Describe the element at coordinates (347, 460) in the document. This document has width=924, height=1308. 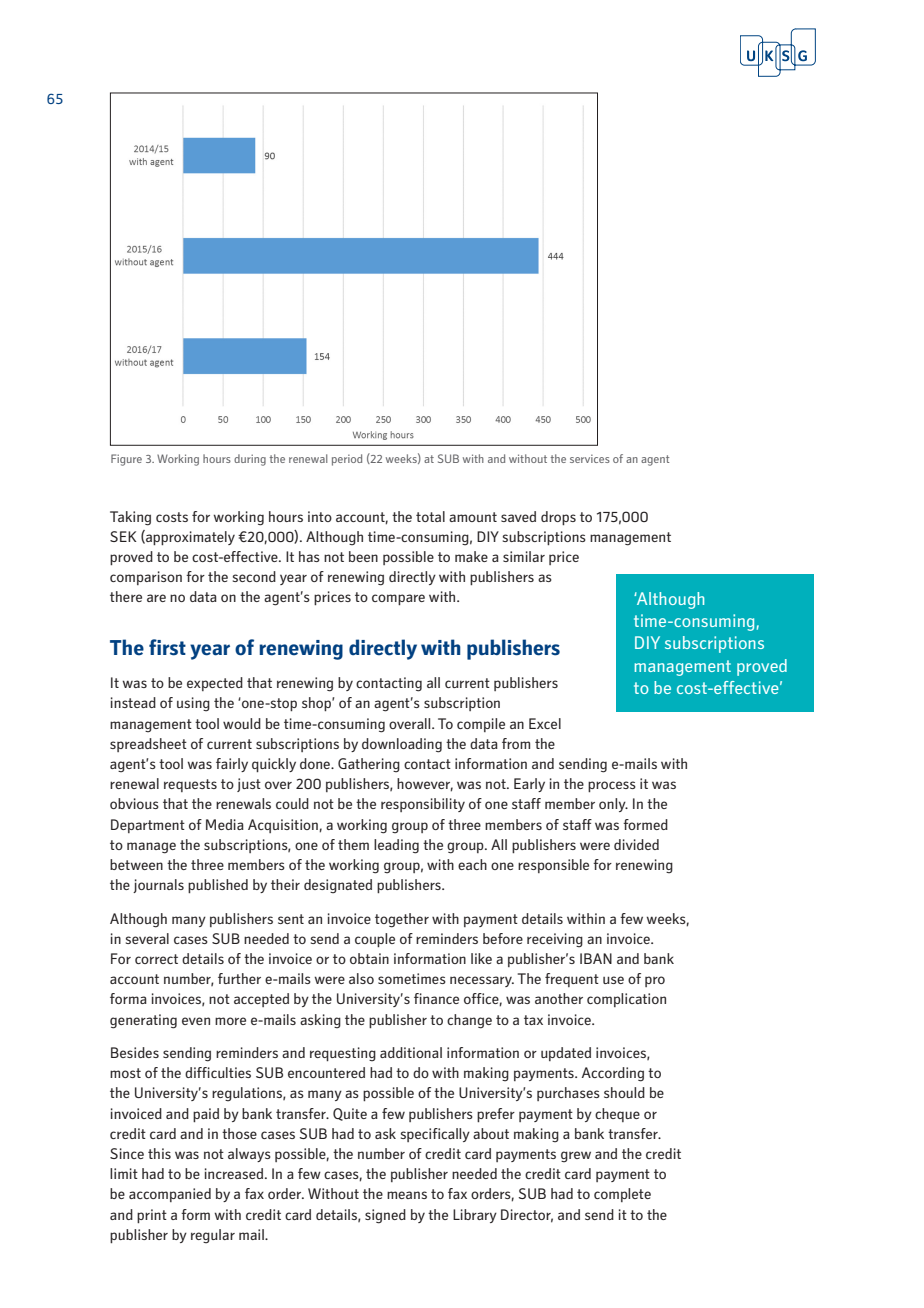
I see `period` at that location.
